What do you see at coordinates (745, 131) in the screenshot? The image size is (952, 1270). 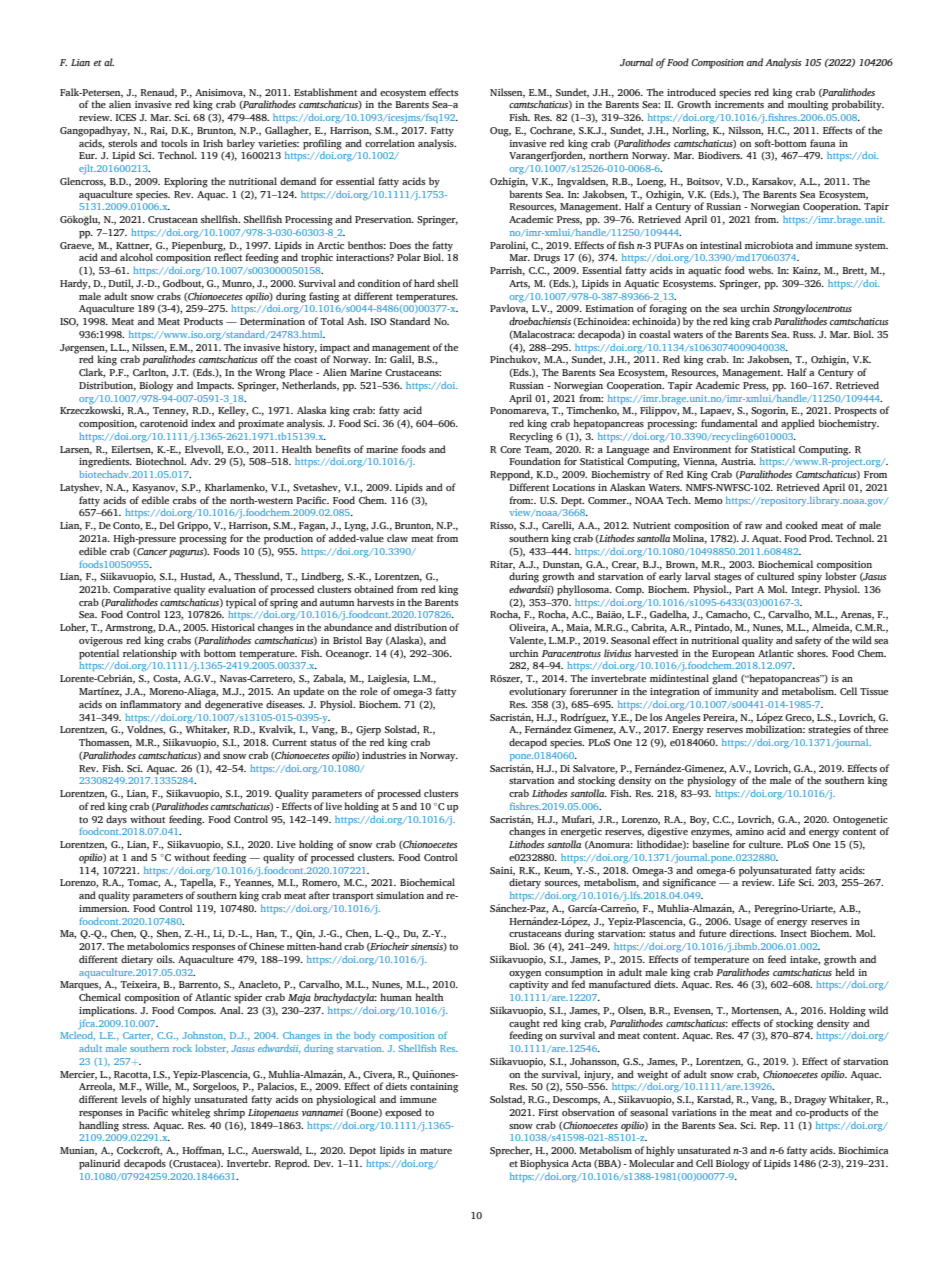 I see `Nilsson` at bounding box center [745, 131].
